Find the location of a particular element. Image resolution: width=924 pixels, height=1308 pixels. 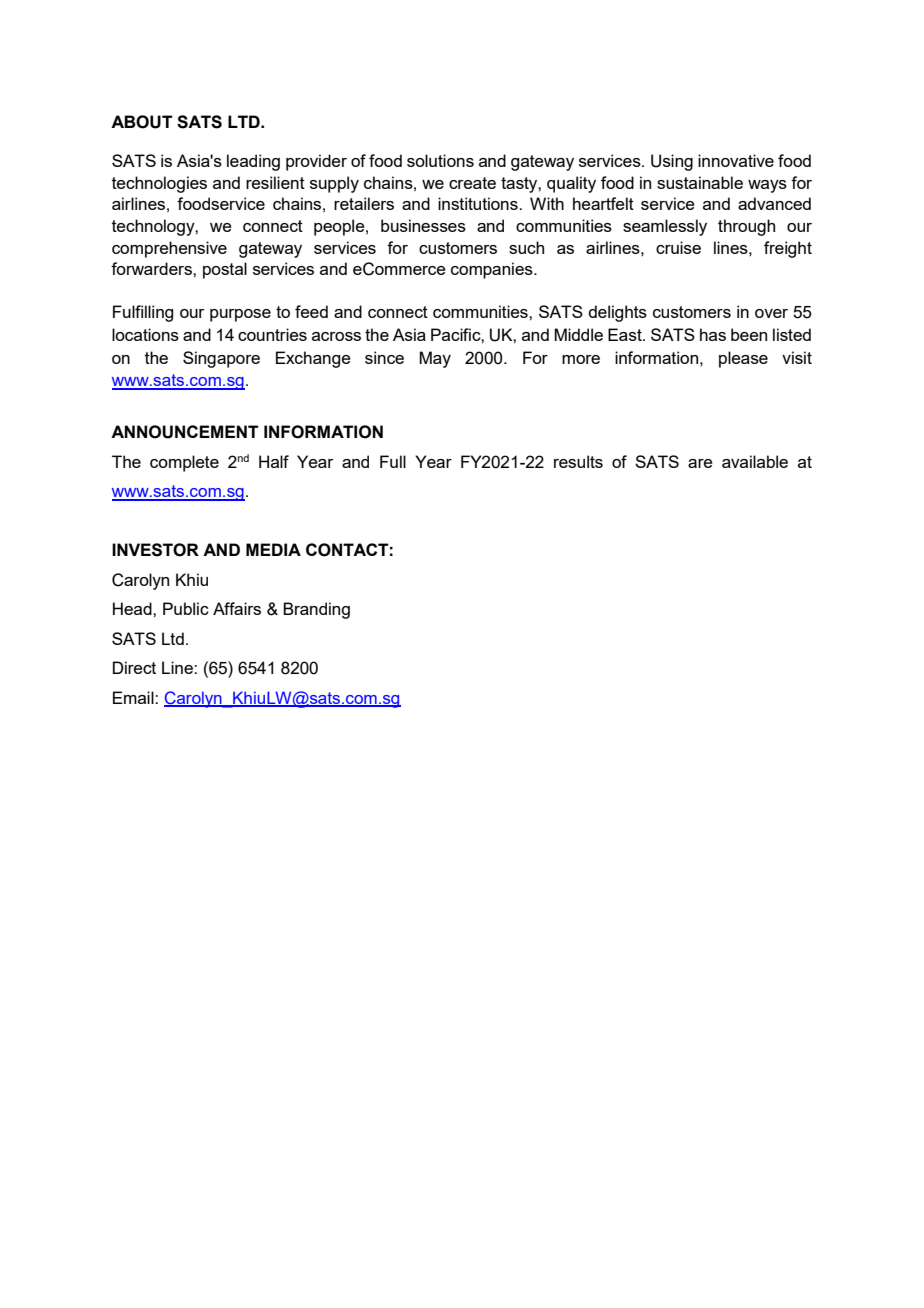

Branding is located at coordinates (316, 610).
